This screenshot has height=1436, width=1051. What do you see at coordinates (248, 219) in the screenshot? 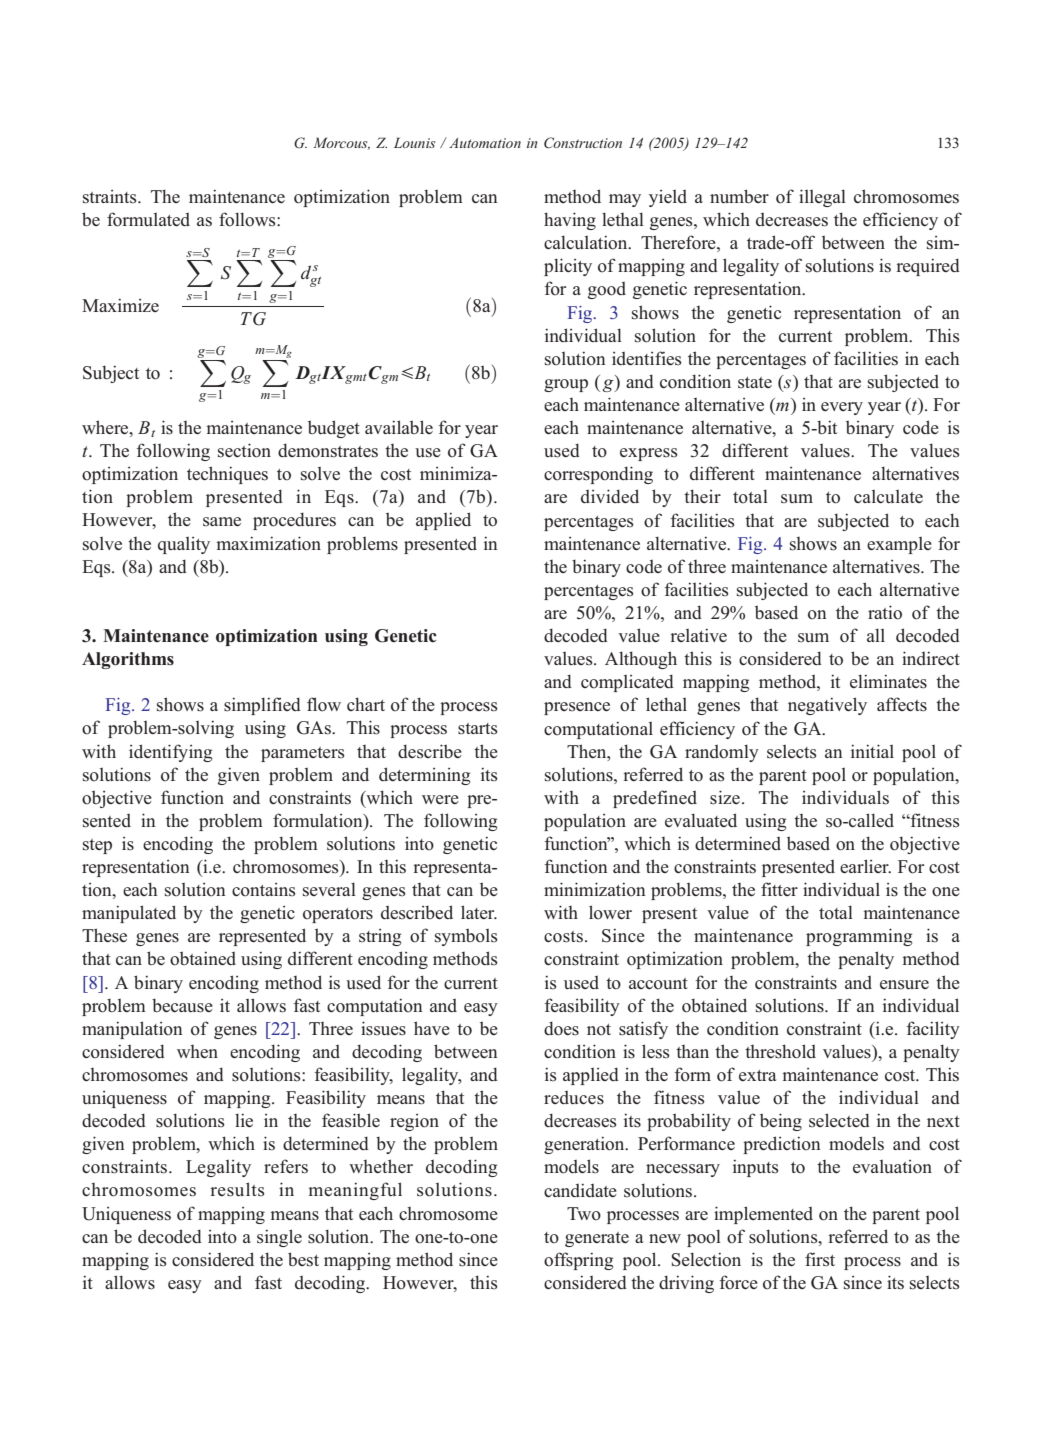
I see `follows` at bounding box center [248, 219].
